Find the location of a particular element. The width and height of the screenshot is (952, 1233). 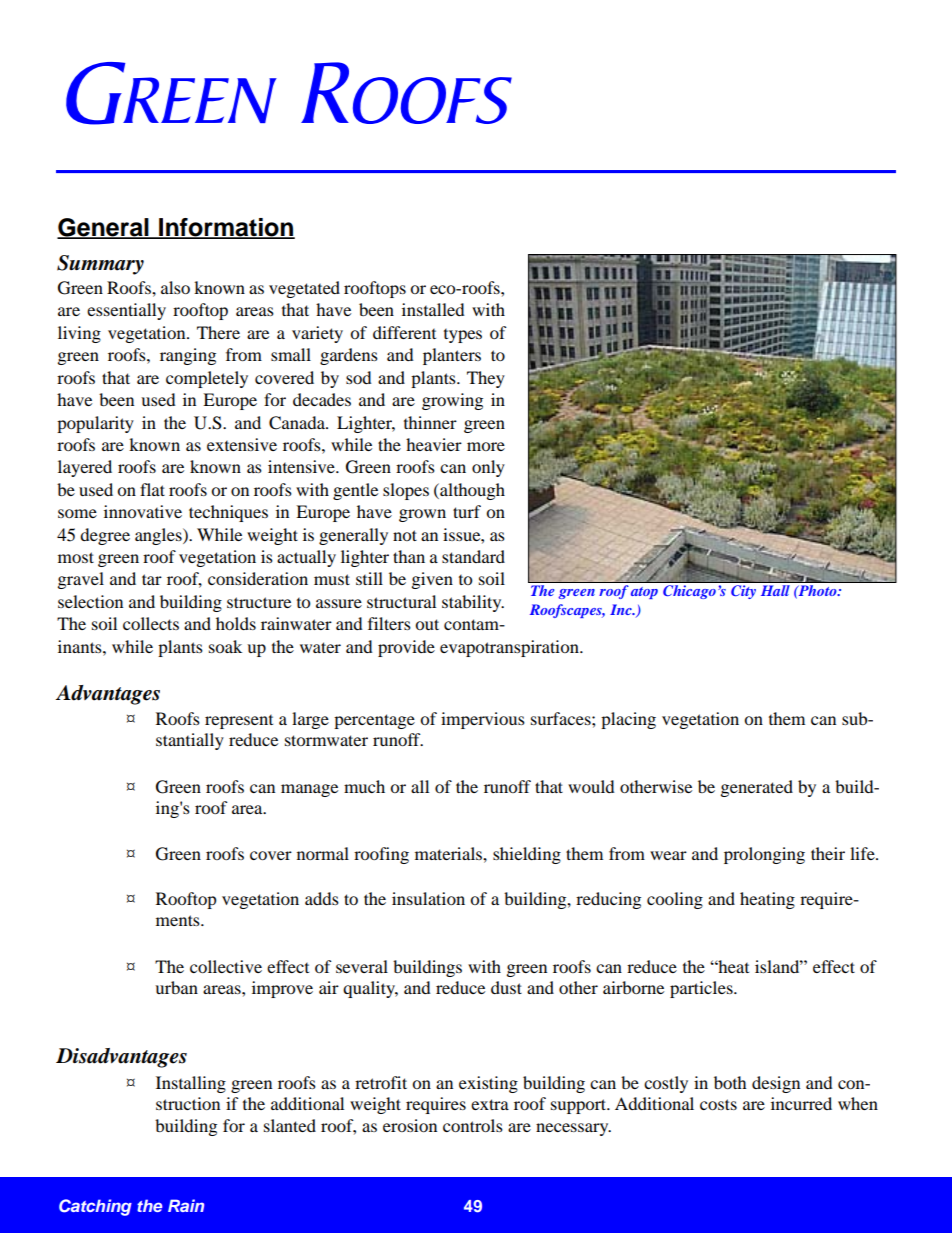

placing is located at coordinates (628, 720).
